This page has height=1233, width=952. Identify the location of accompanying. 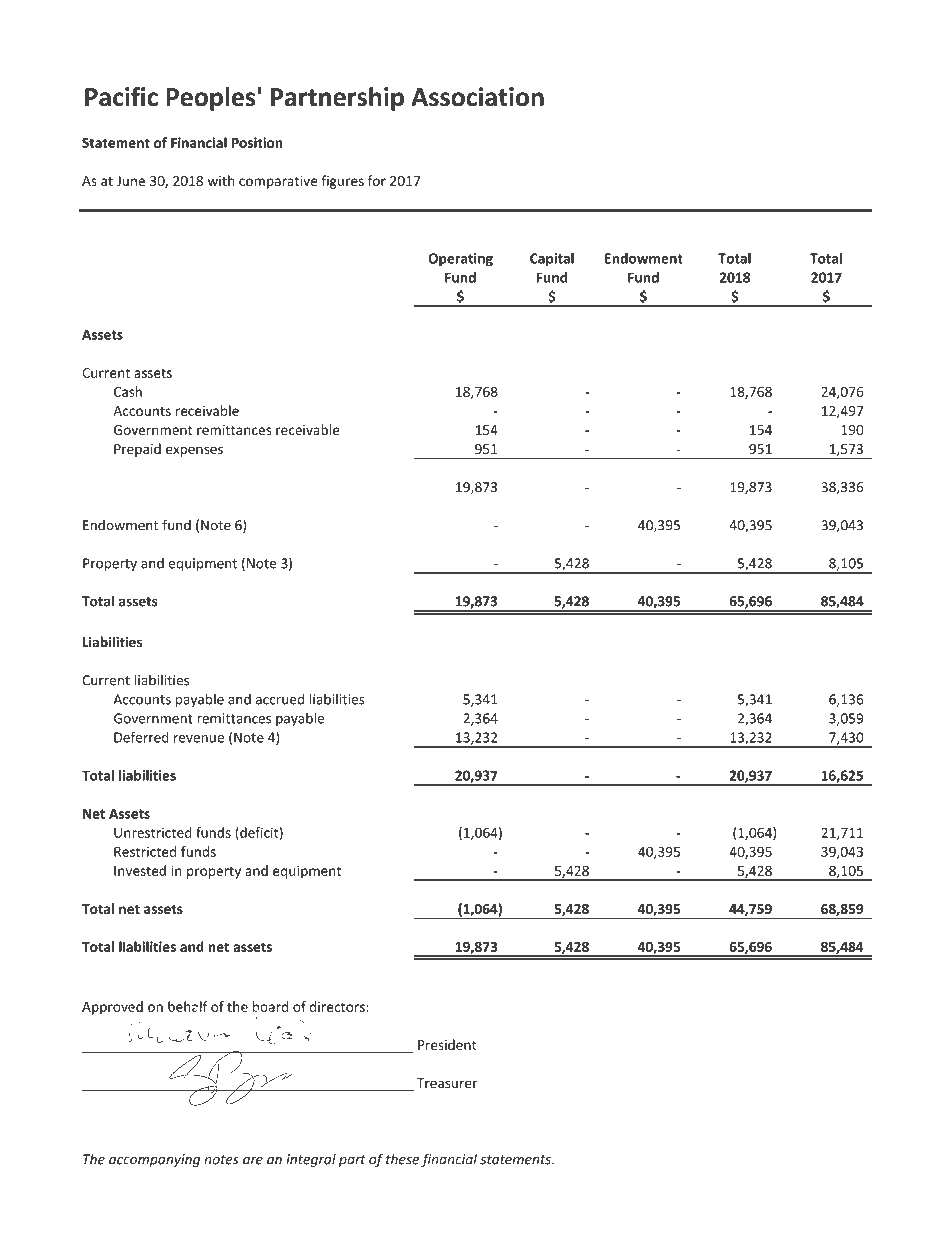
(154, 1160).
